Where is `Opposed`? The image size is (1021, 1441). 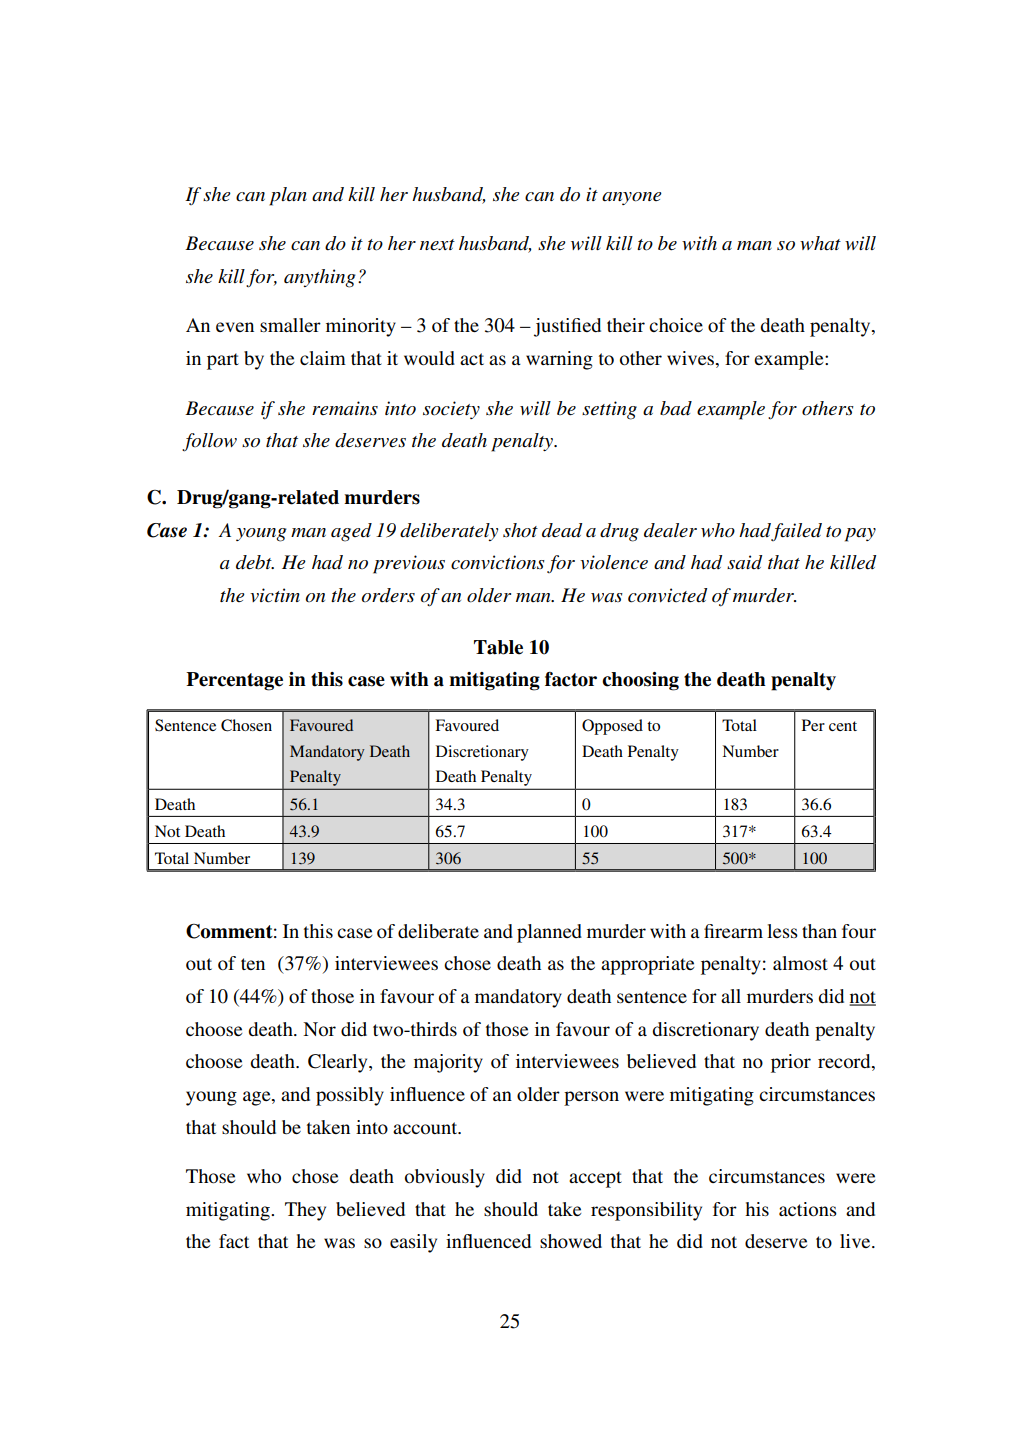 Opposed is located at coordinates (612, 727).
